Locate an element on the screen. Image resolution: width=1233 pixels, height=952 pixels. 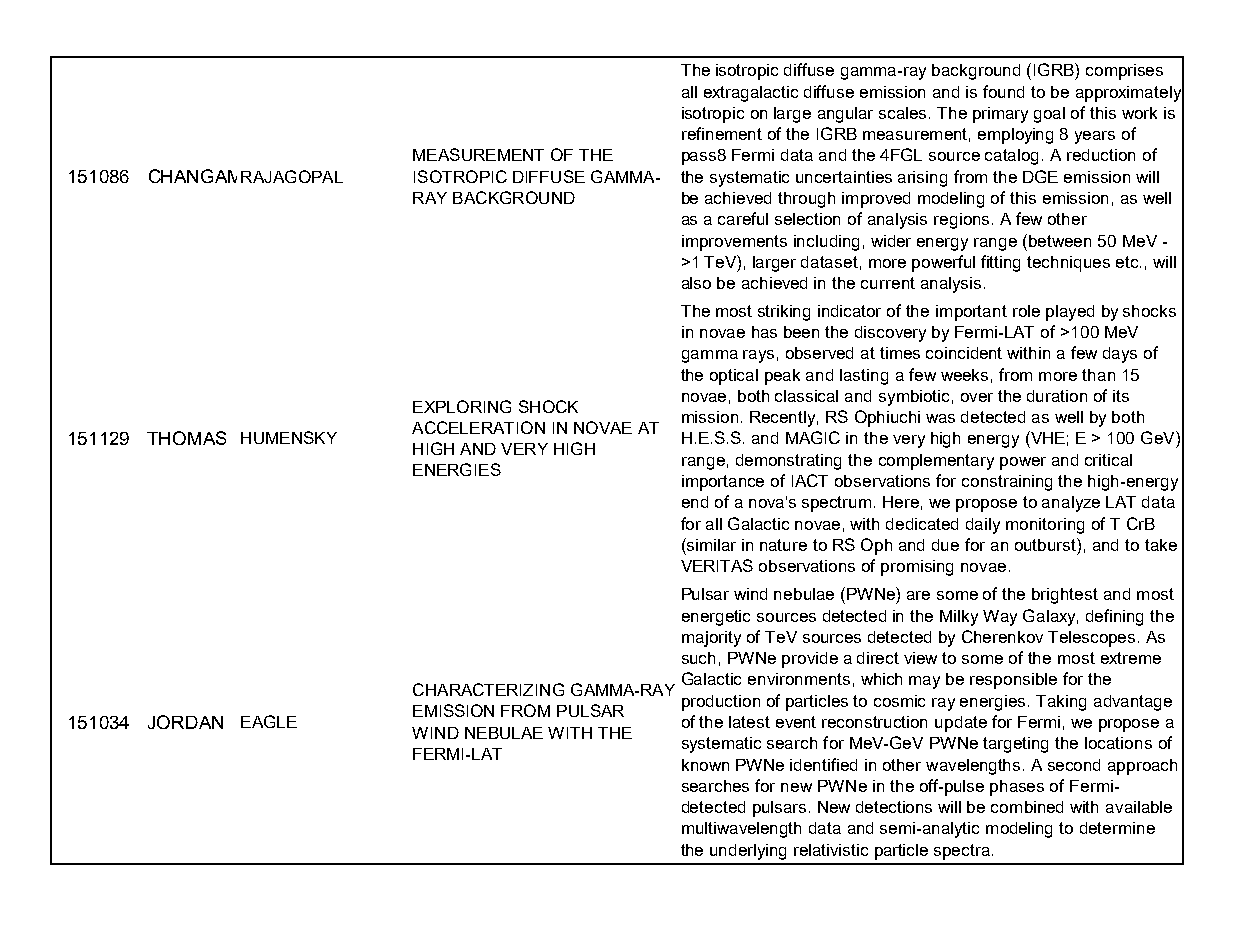
techniques is located at coordinates (1068, 264).
